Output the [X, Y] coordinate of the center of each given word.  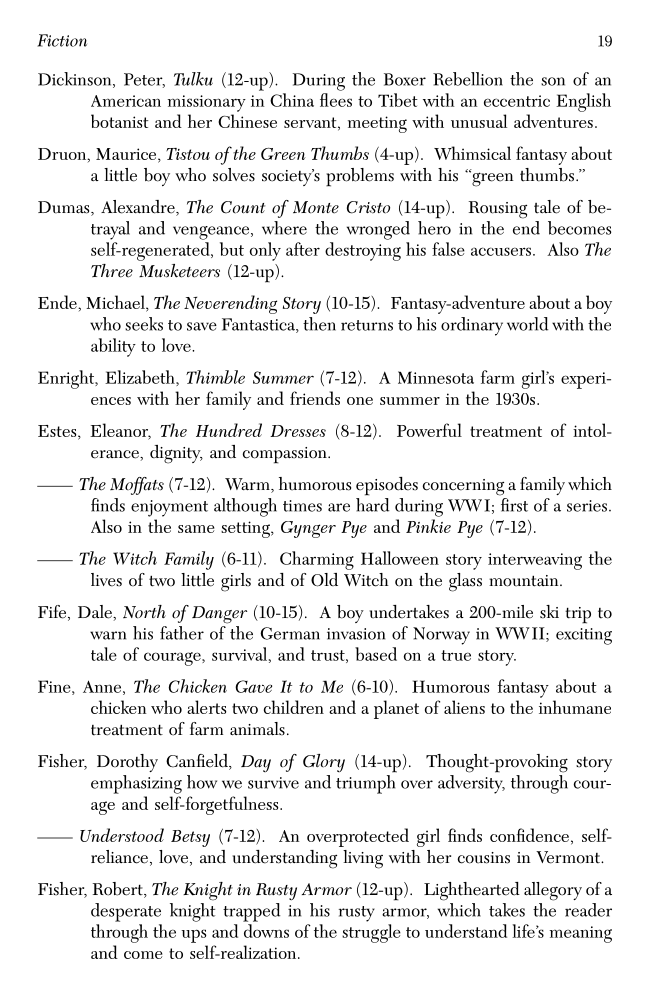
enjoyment [169, 508]
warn [108, 635]
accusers [501, 251]
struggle [371, 933]
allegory [553, 891]
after [303, 249]
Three [112, 271]
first [514, 505]
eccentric [517, 101]
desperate [126, 912]
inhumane [575, 707]
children [294, 707]
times [302, 506]
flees [336, 100]
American [126, 101]
